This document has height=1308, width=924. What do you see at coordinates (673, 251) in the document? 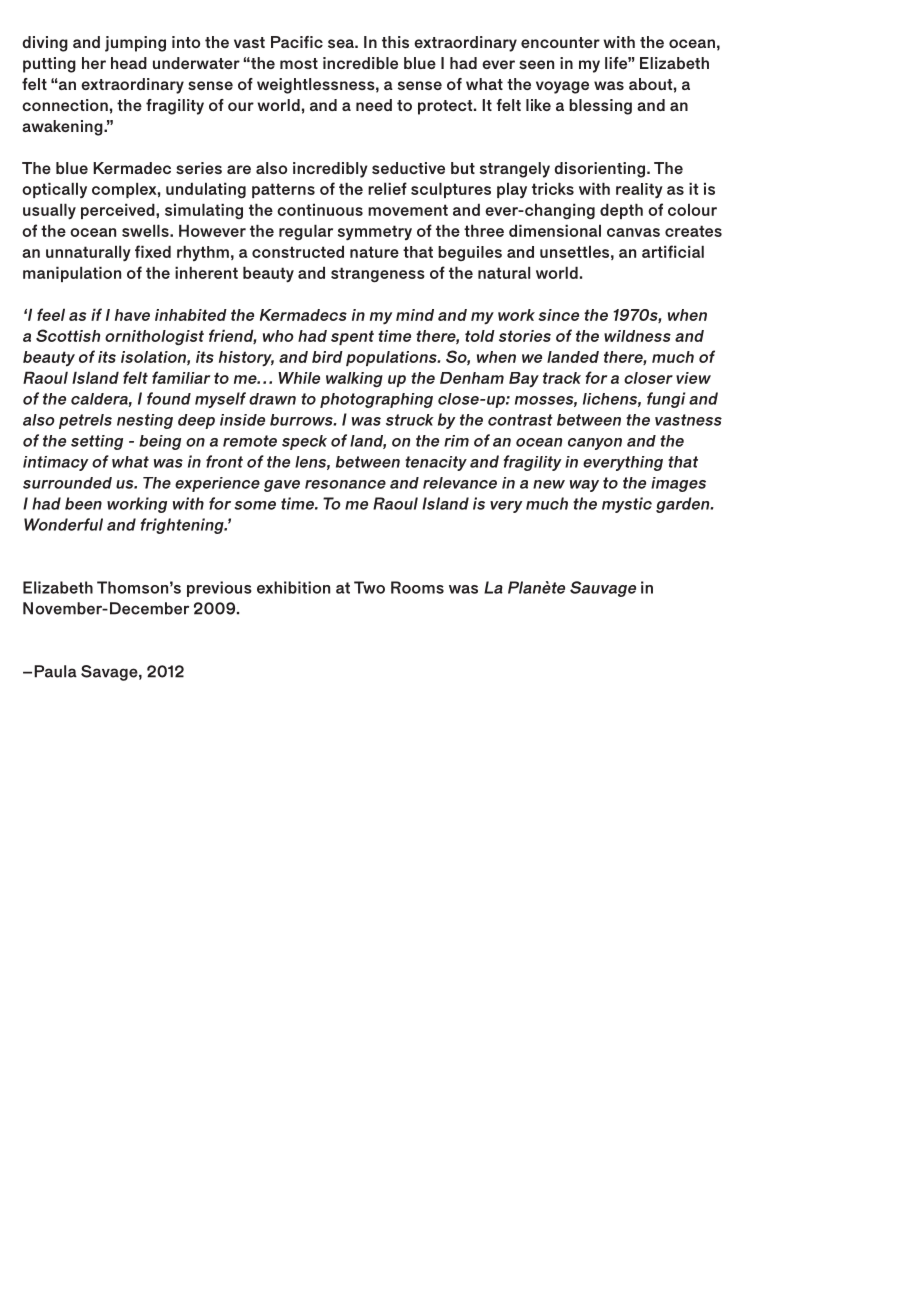
I see `artificial` at bounding box center [673, 251].
